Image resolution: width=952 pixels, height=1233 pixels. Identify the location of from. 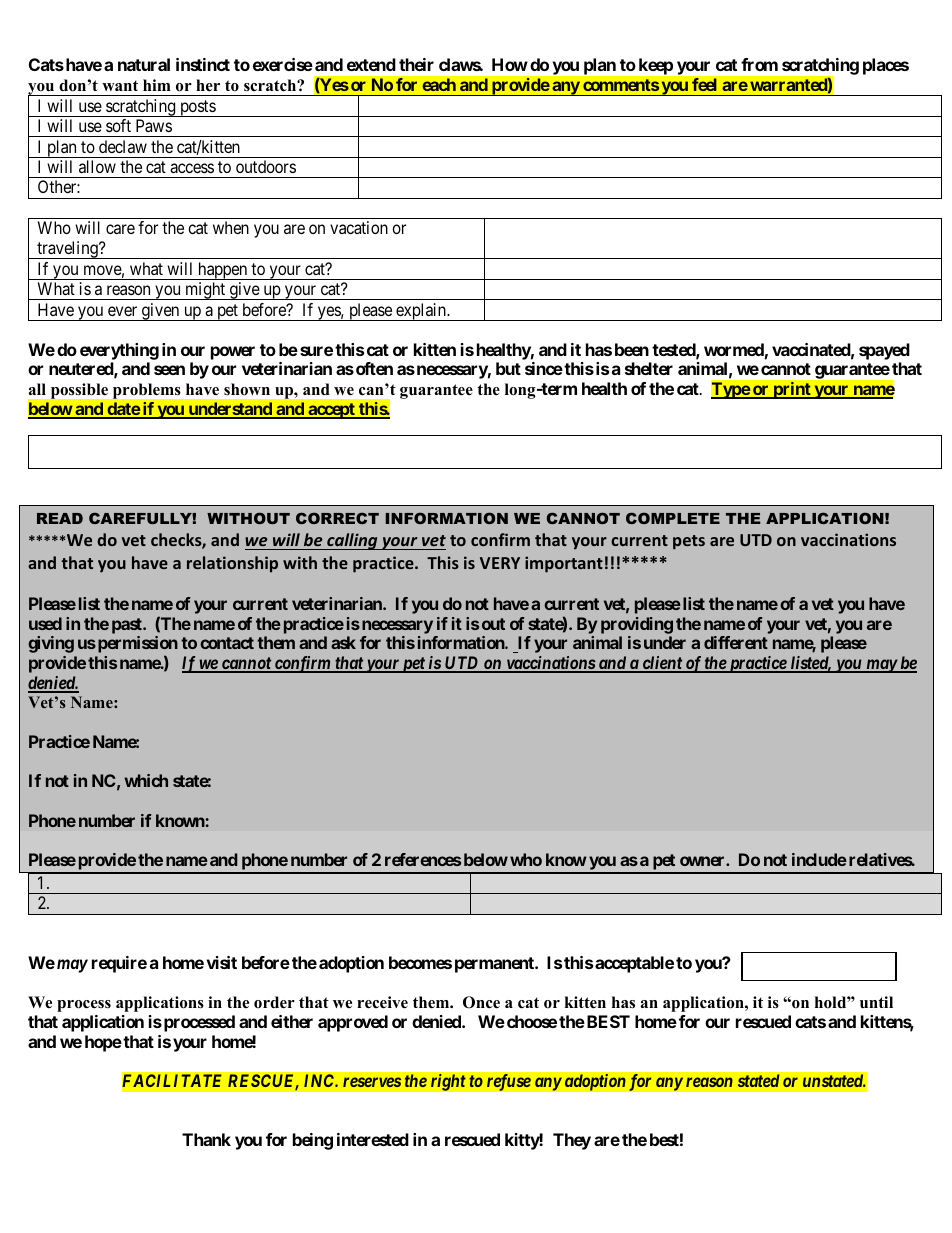
(759, 64).
